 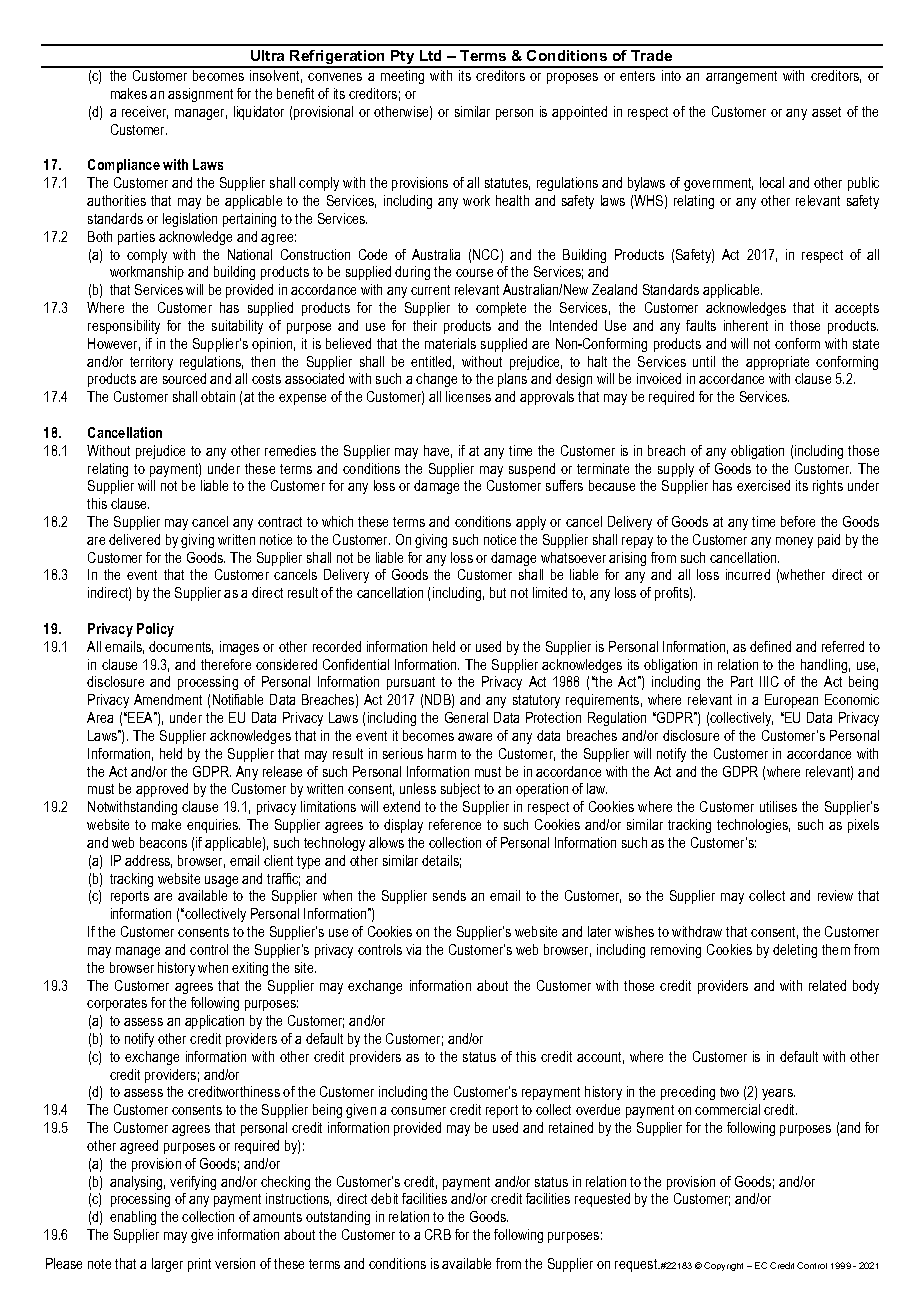 What do you see at coordinates (753, 826) in the screenshot?
I see `technologies` at bounding box center [753, 826].
